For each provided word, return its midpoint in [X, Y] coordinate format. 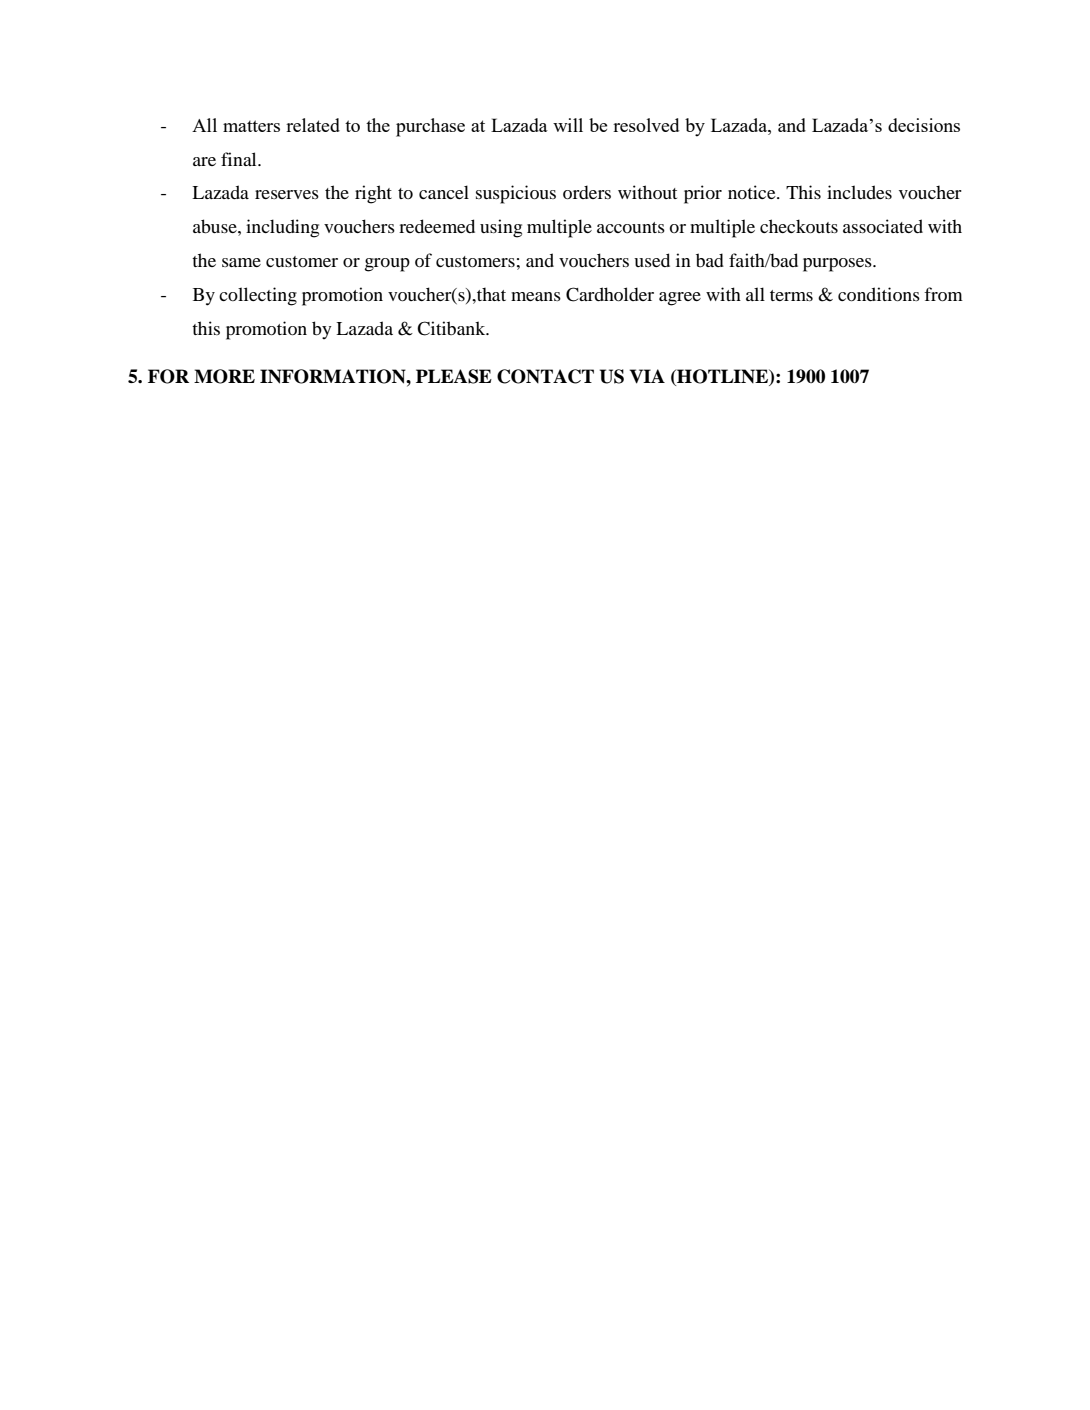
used [652, 260]
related [313, 125]
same [241, 262]
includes [859, 192]
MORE [224, 376]
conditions [879, 294]
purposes [838, 265]
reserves [287, 194]
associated [883, 226]
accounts [631, 227]
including [282, 228]
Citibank [452, 328]
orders [587, 192]
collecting [258, 296]
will [568, 125]
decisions [924, 125]
